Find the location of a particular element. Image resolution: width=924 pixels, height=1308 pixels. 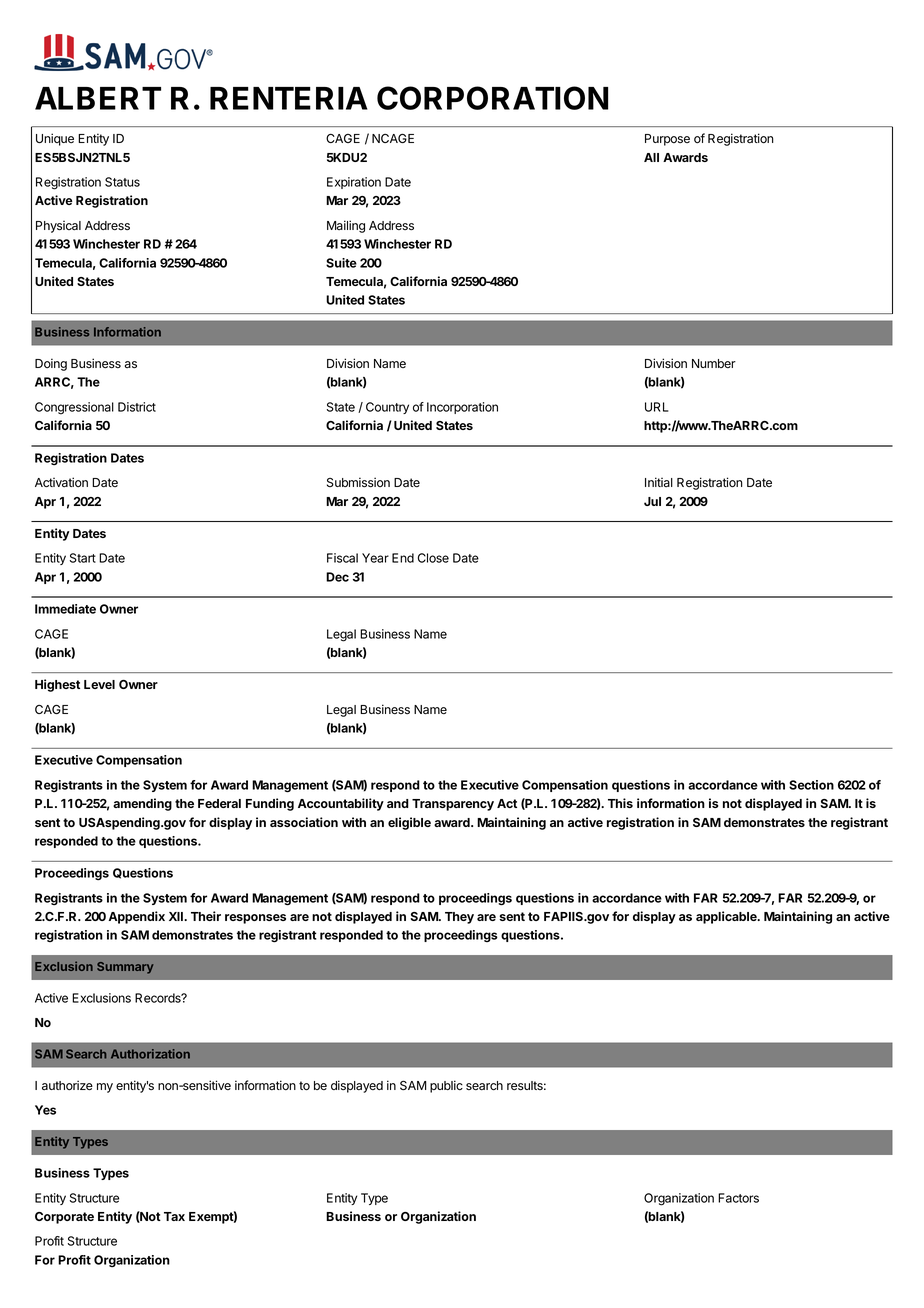

ALBERT is located at coordinates (98, 98).
